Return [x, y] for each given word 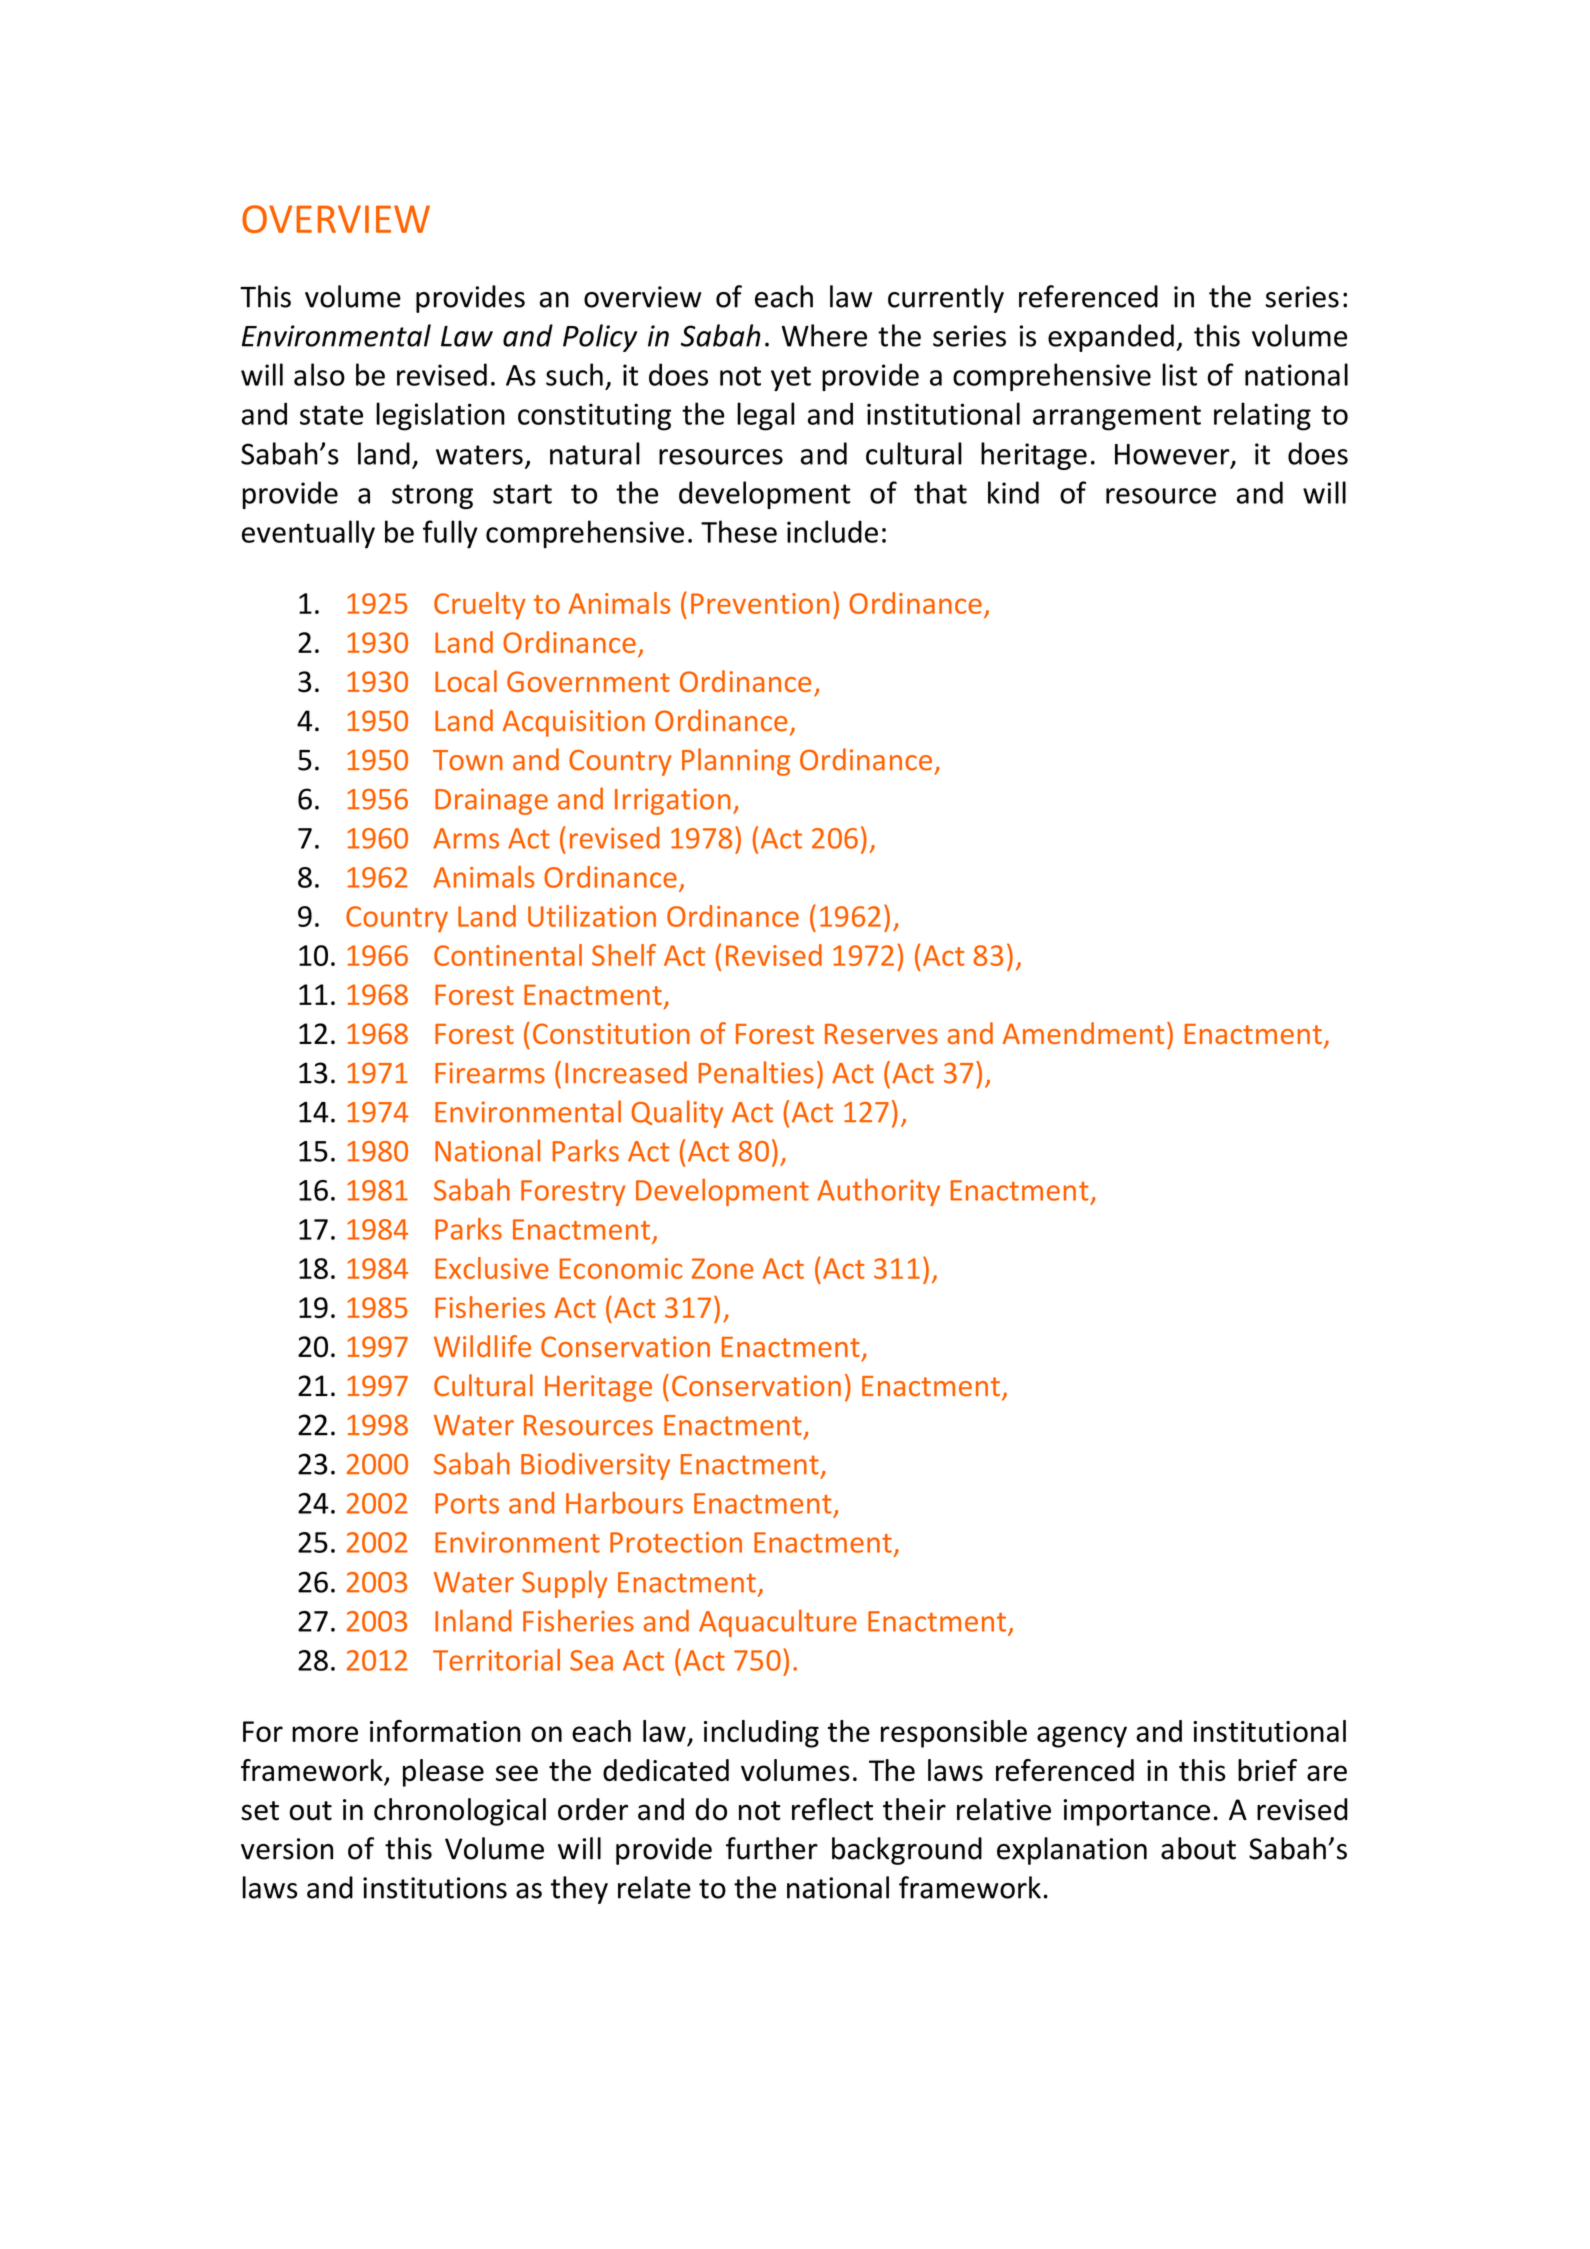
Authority [878, 1192]
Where [824, 335]
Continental [508, 955]
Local [466, 681]
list [1179, 374]
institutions [435, 1888]
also [319, 374]
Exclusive [492, 1268]
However [1173, 455]
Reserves [881, 1034]
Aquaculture [778, 1623]
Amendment [1083, 1033]
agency [1082, 1737]
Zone [723, 1268]
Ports [467, 1503]
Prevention [760, 603]
